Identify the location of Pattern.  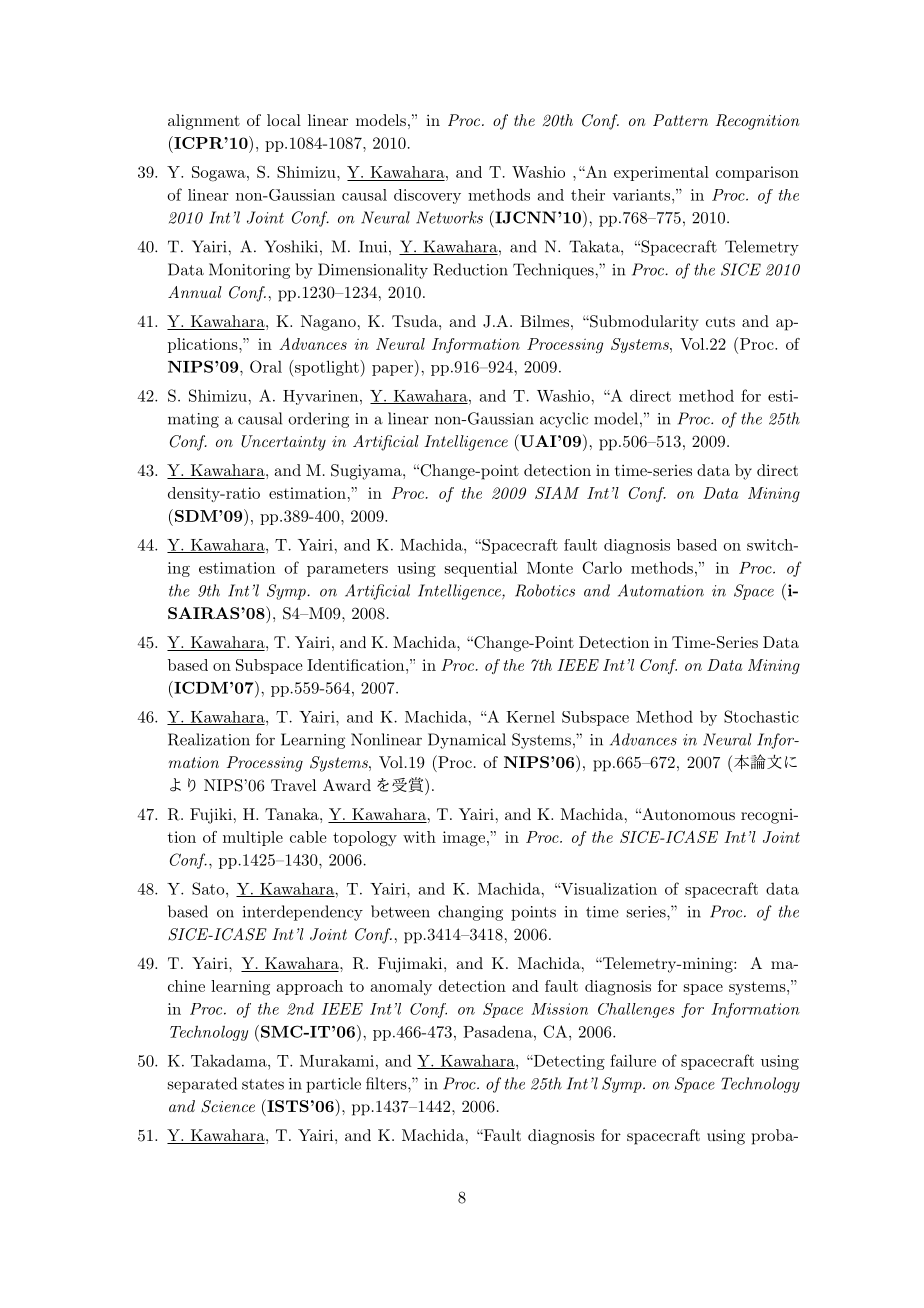
(680, 120).
